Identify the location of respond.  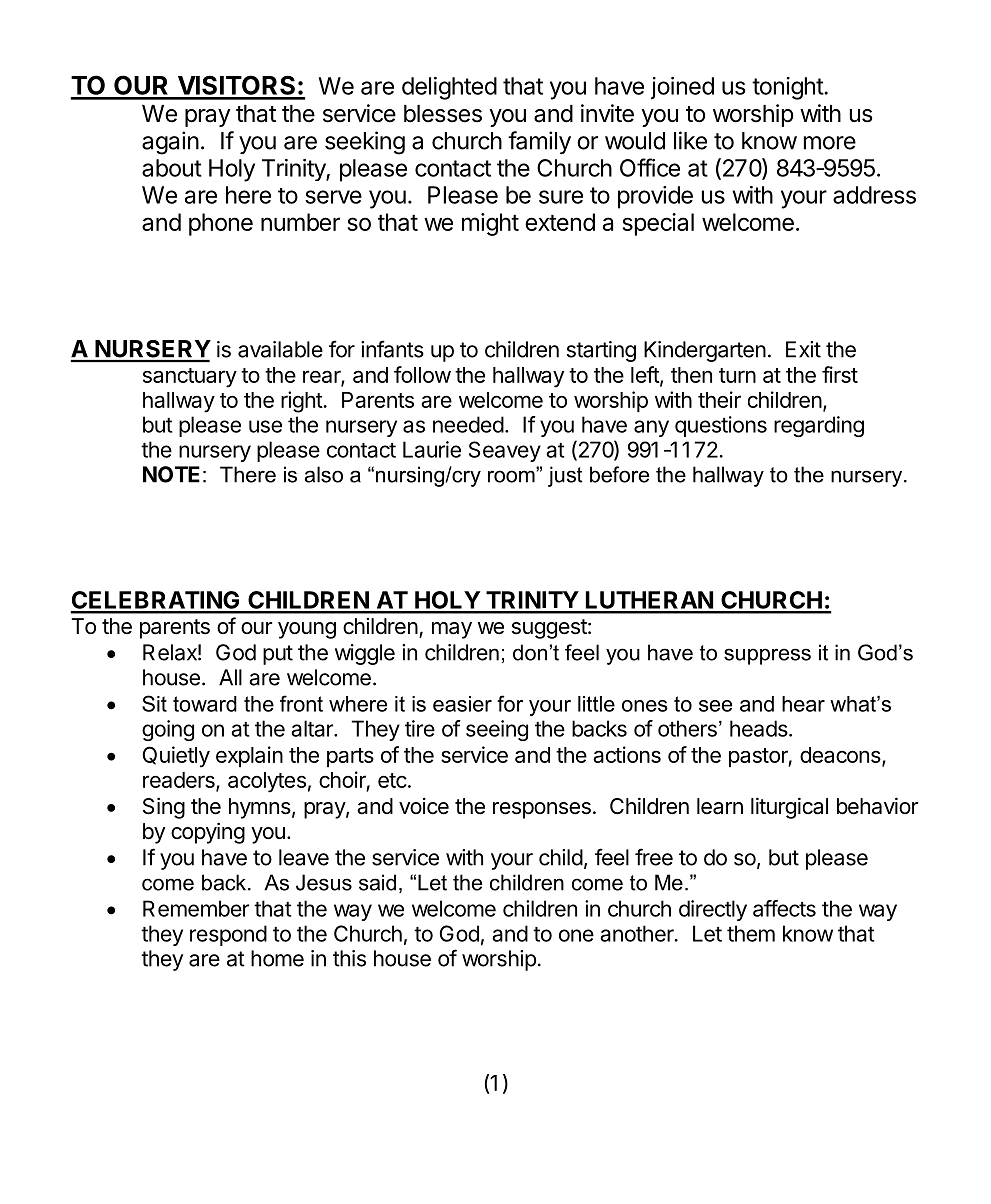
(228, 935).
